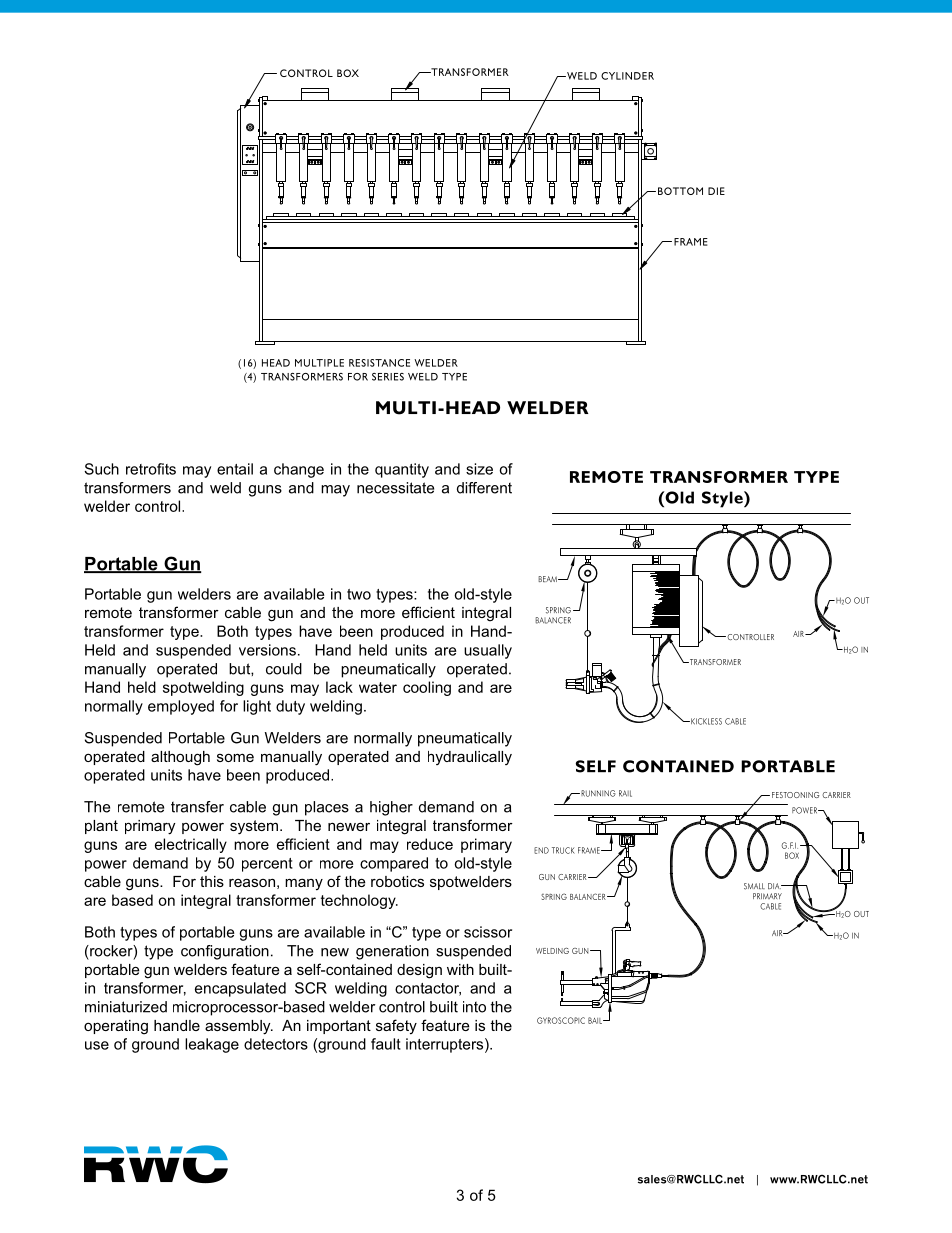  What do you see at coordinates (484, 488) in the image?
I see `different` at bounding box center [484, 488].
